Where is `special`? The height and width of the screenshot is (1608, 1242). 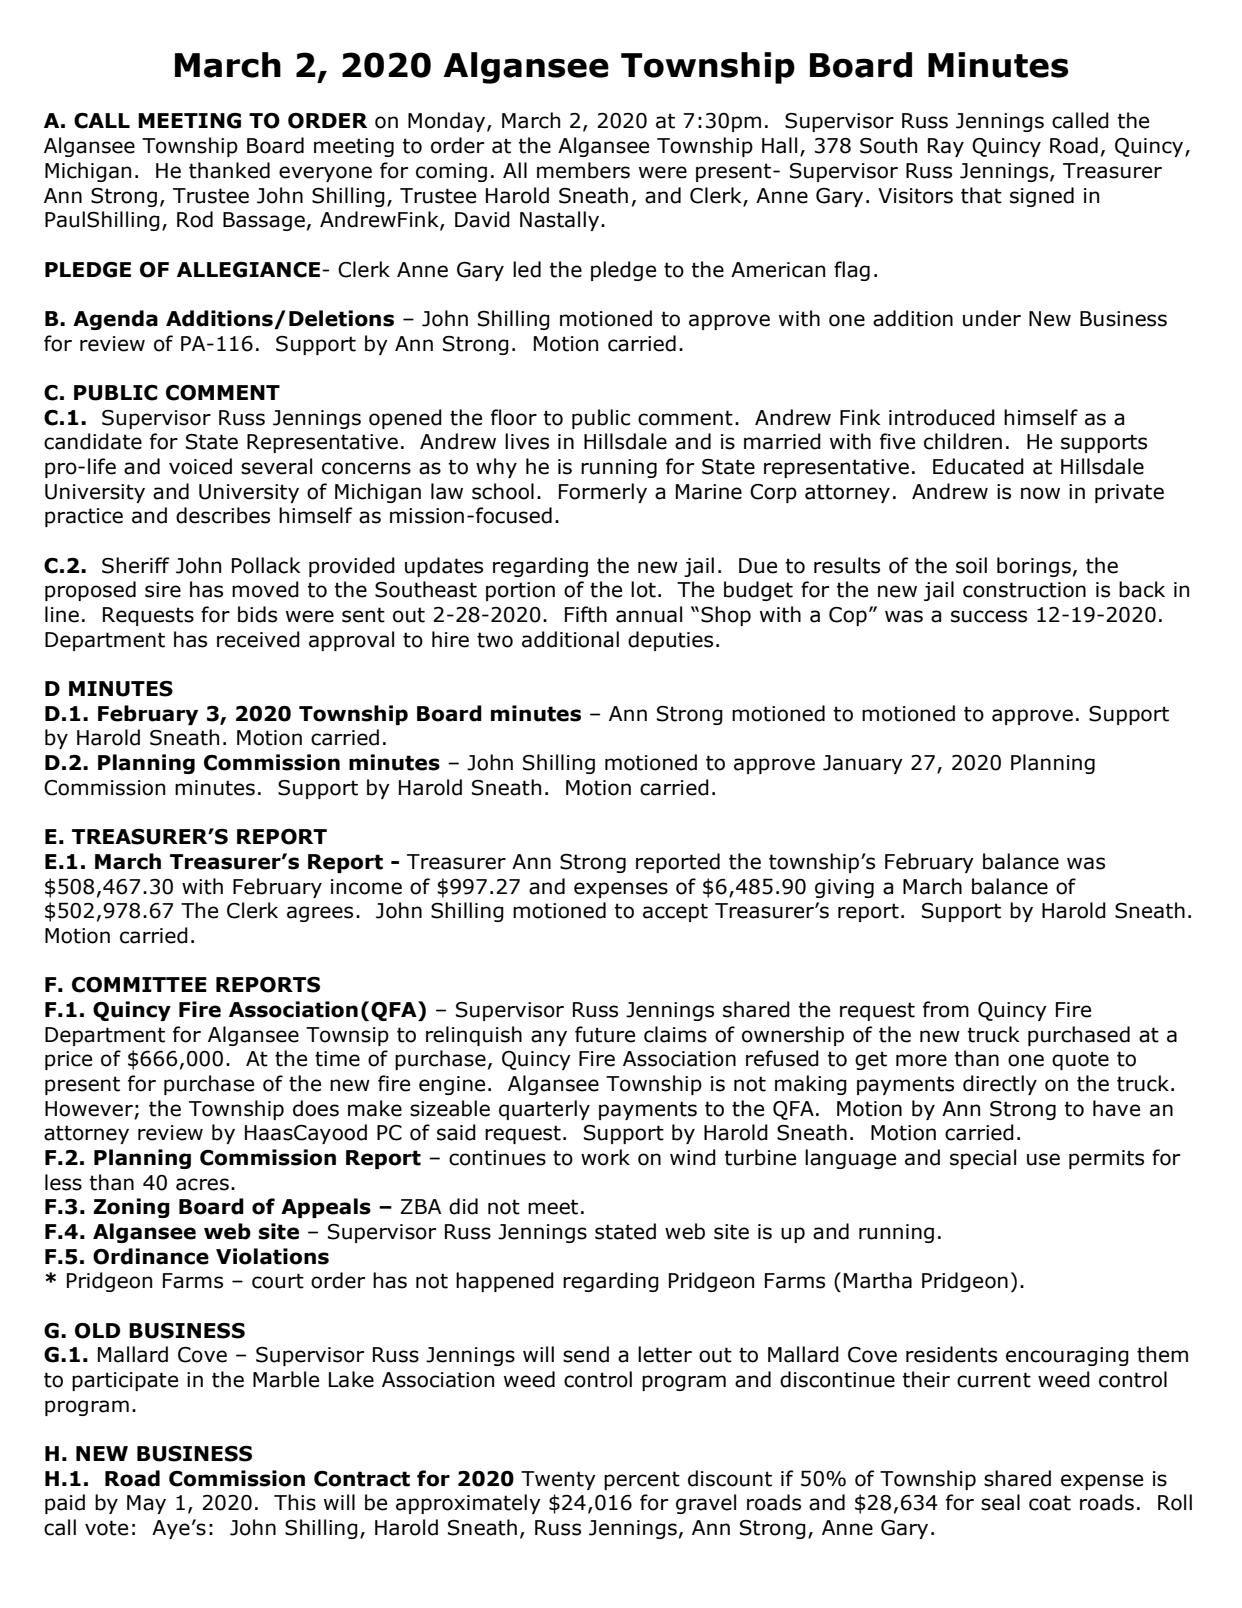 special is located at coordinates (983, 1159).
